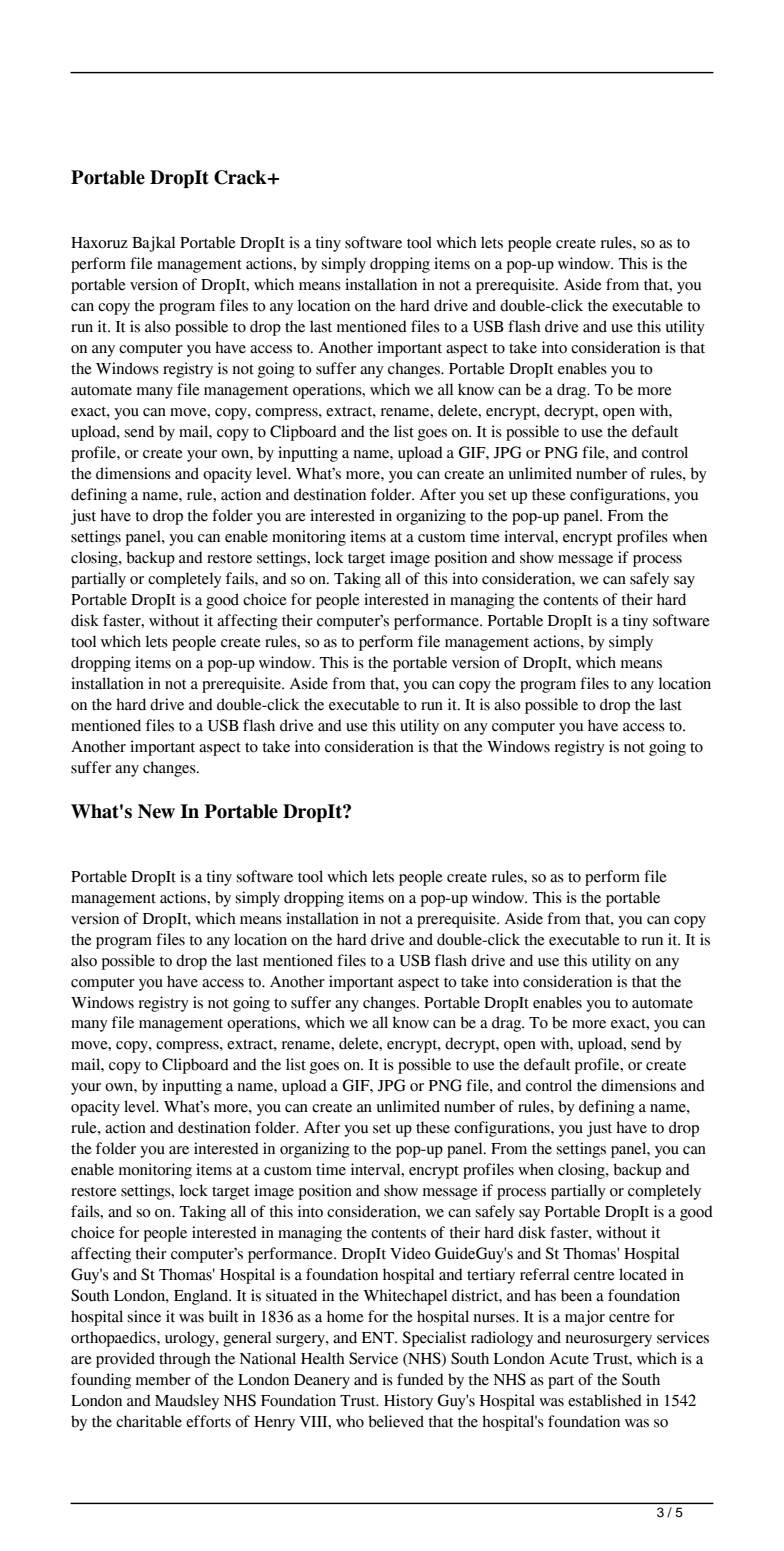  I want to click on referral, so click(544, 1274).
